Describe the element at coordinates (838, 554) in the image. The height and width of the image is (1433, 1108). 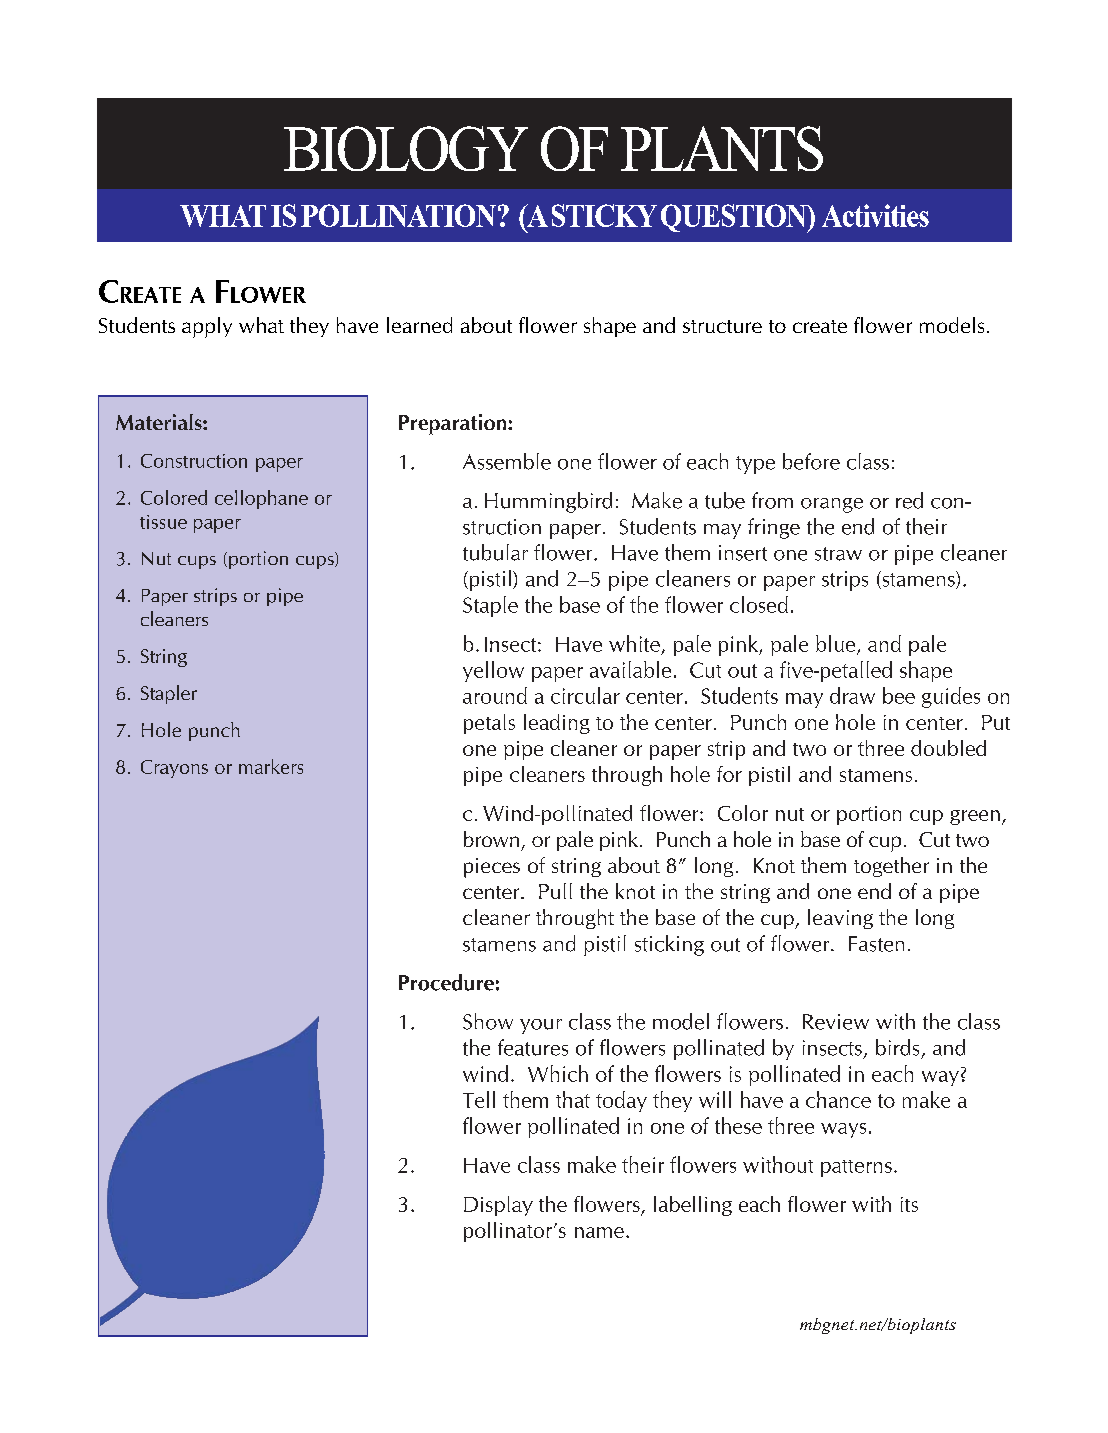
I see `straw` at that location.
